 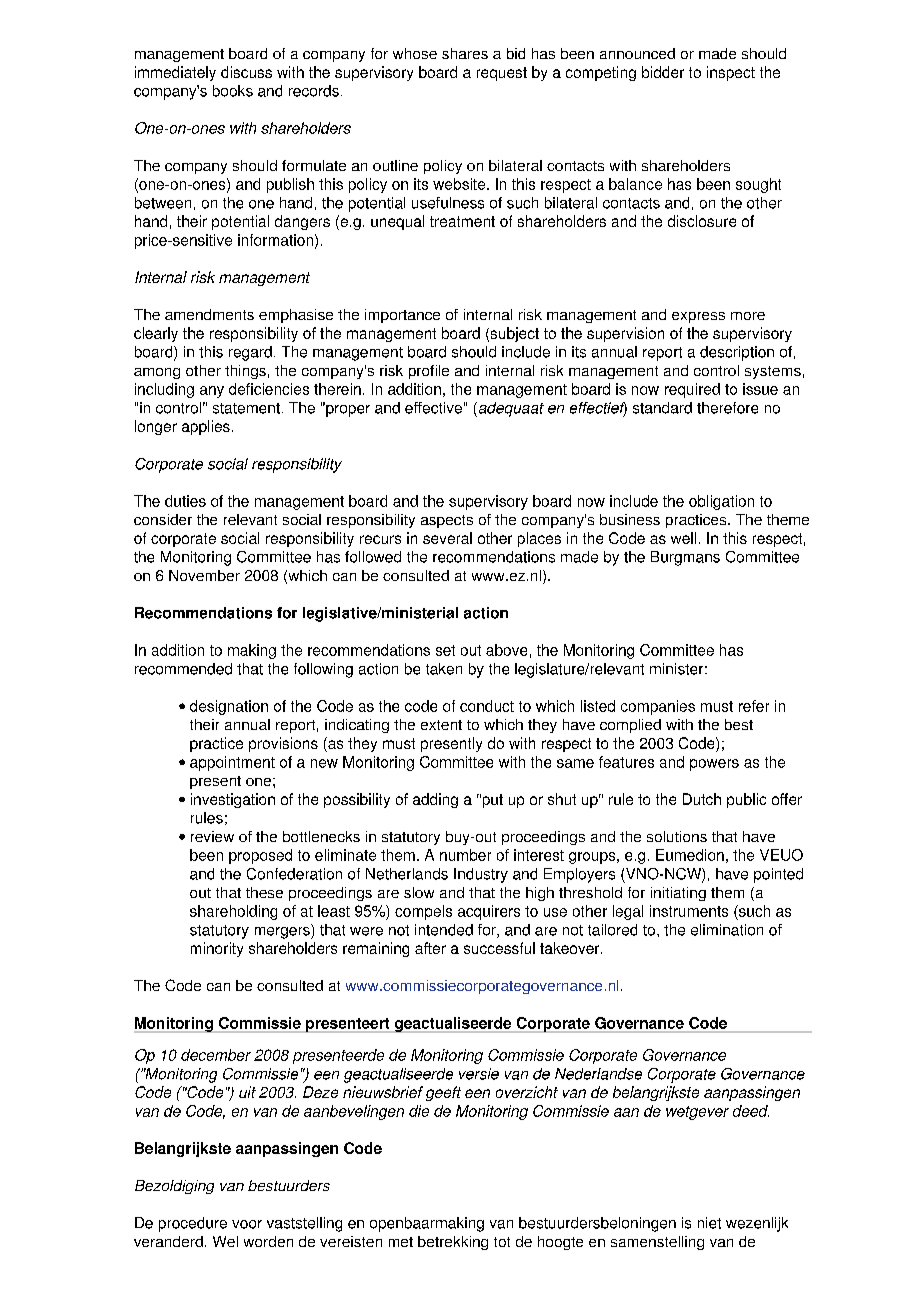 What do you see at coordinates (233, 91) in the screenshot?
I see `books` at bounding box center [233, 91].
